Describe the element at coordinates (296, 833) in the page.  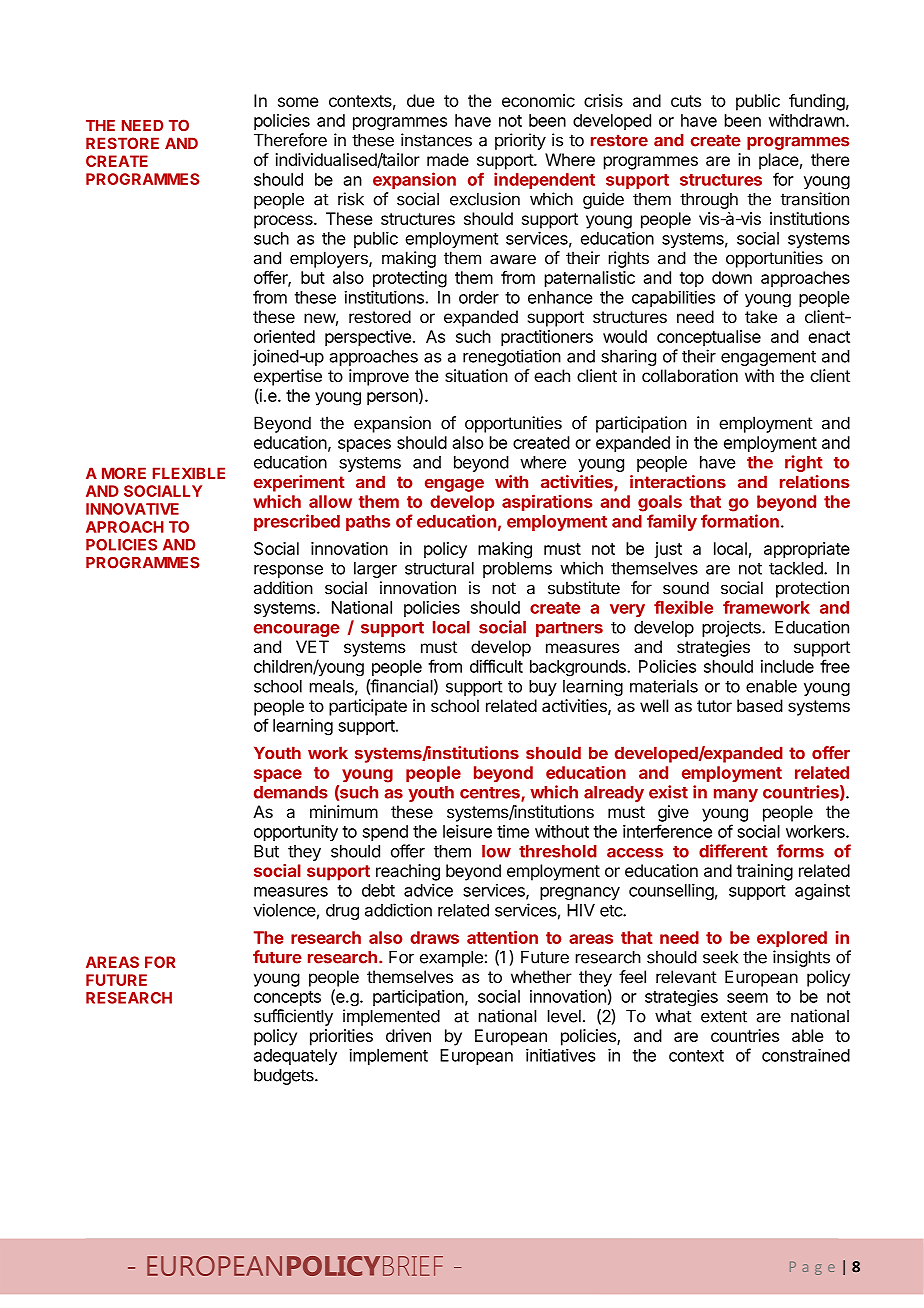
I see `opportunity` at that location.
